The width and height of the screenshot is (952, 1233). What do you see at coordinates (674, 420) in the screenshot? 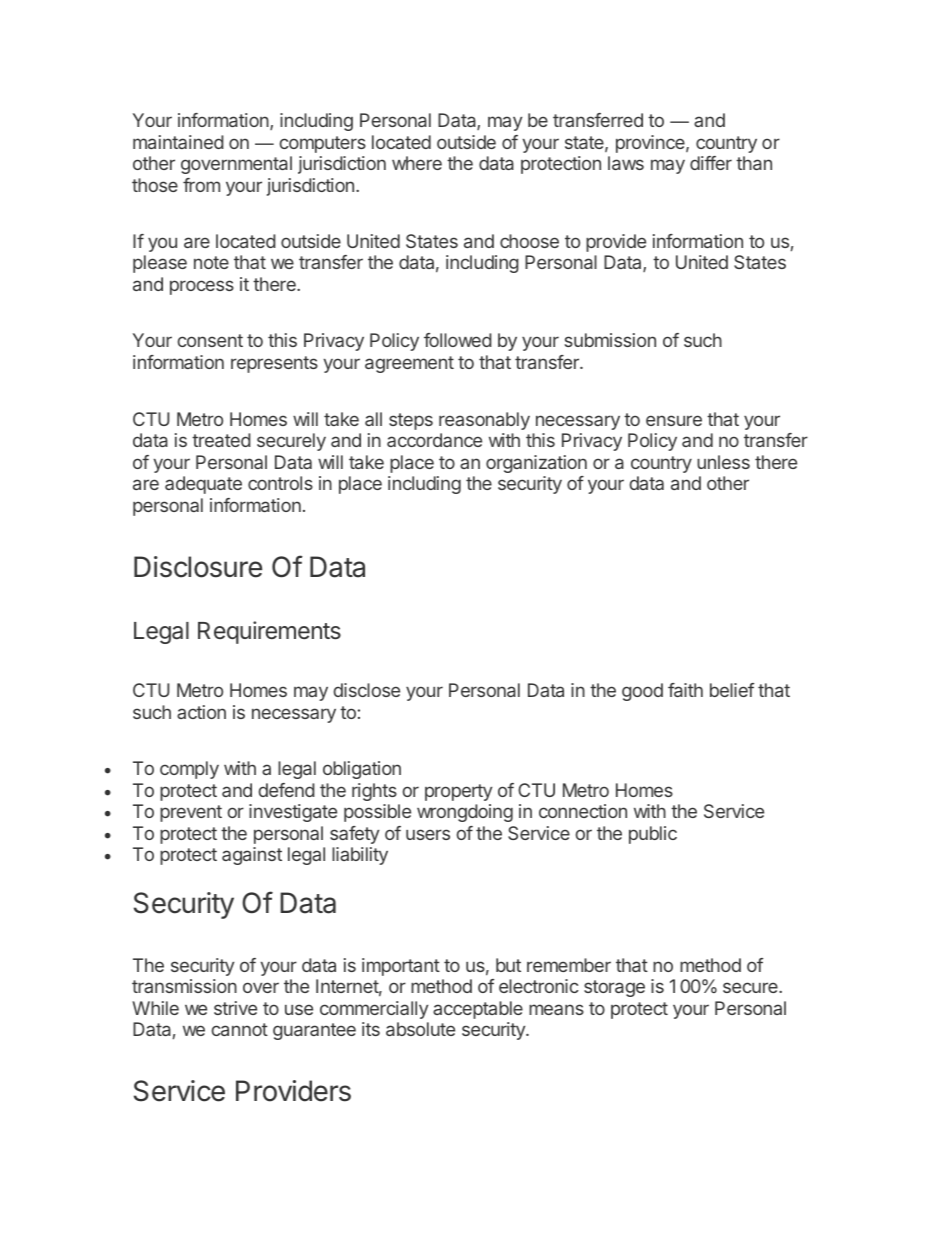
I see `ensure` at bounding box center [674, 420].
